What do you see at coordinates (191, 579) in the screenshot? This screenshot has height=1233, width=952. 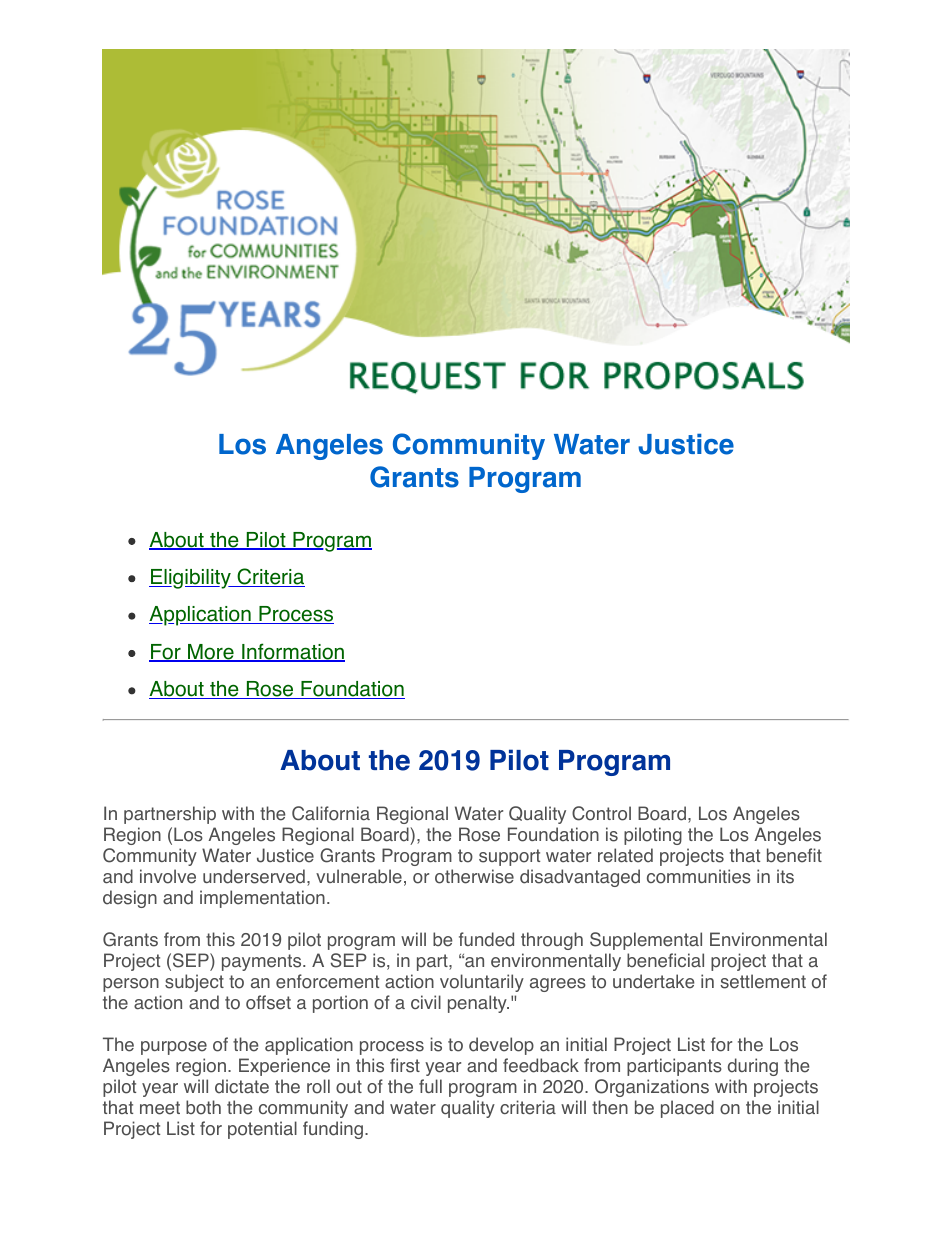 I see `Eligibility` at bounding box center [191, 579].
